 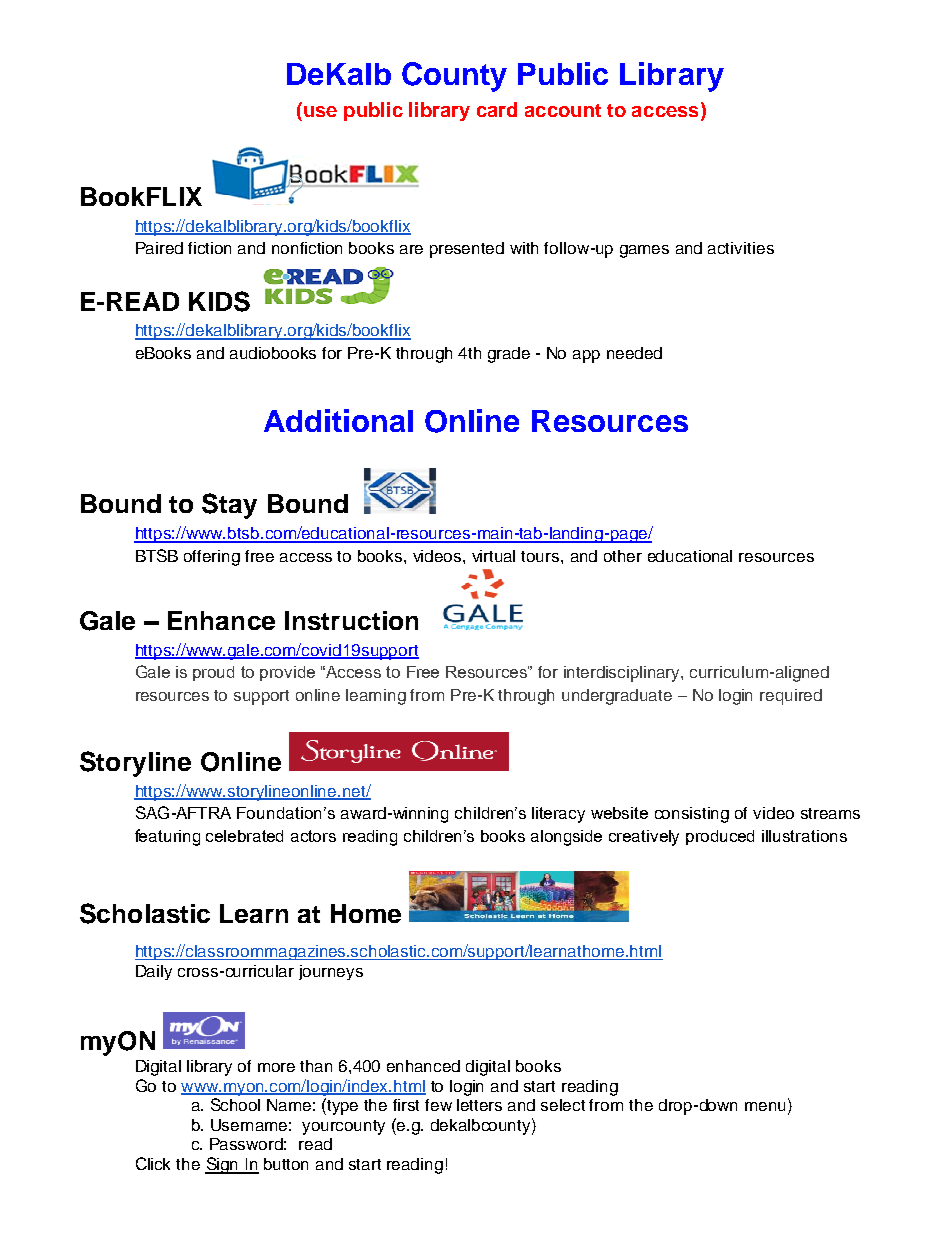 I want to click on letters, so click(x=479, y=1105).
